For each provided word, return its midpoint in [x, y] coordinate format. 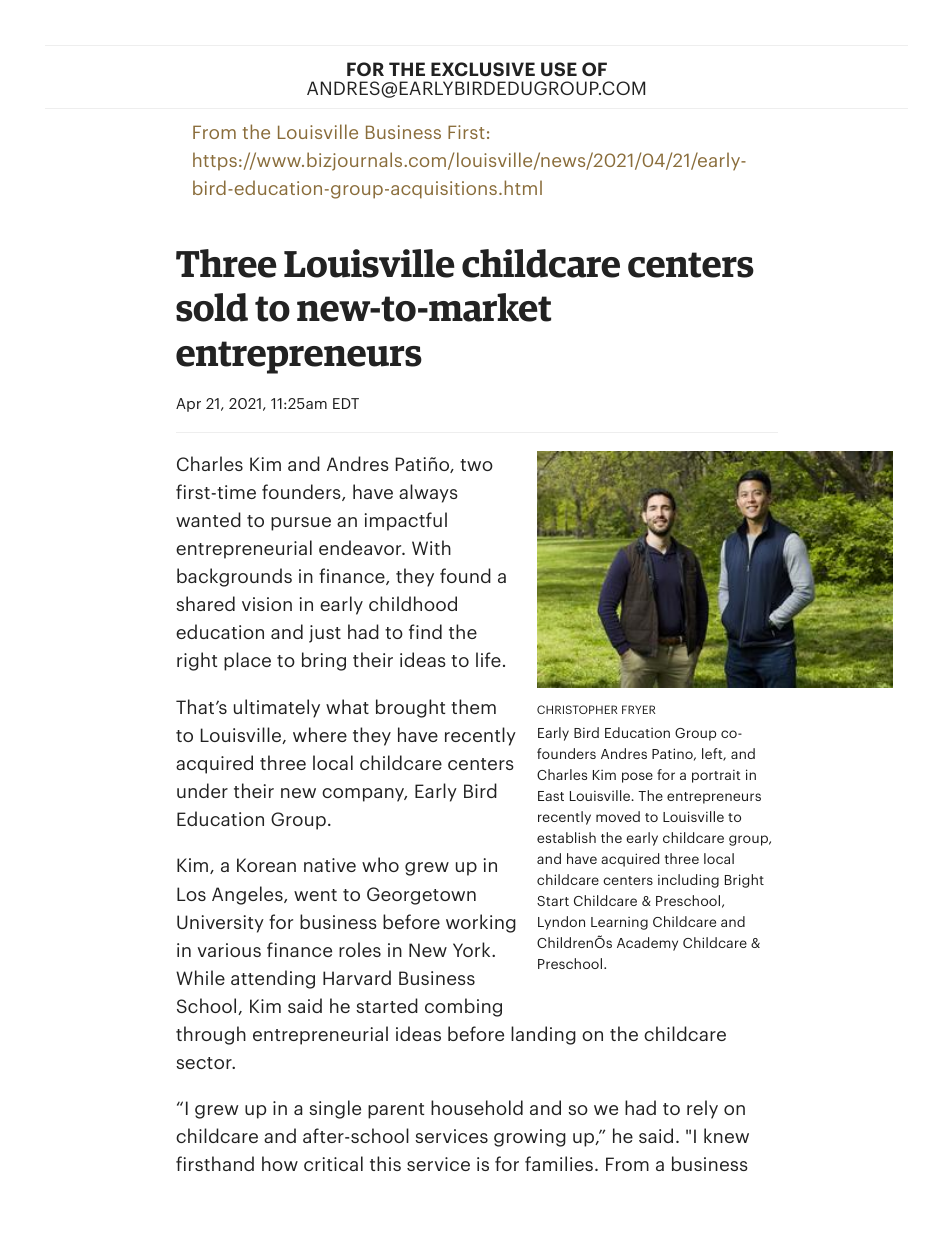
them [473, 706]
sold [212, 307]
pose [637, 777]
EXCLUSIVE [483, 69]
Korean [266, 865]
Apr [188, 405]
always [428, 493]
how [280, 1163]
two [476, 465]
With [431, 547]
